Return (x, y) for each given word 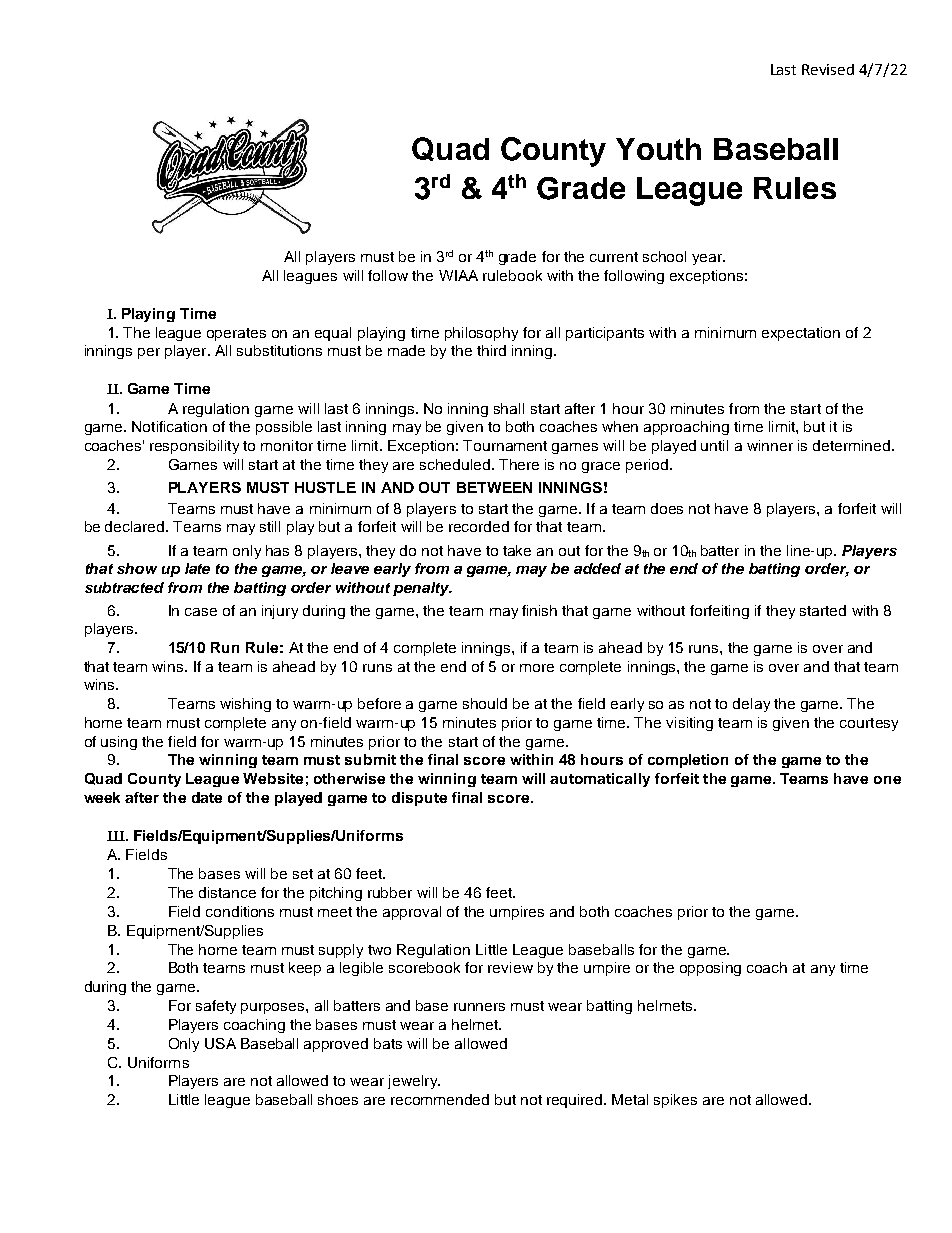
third (491, 350)
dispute (419, 799)
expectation (801, 334)
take (517, 550)
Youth (658, 149)
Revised (828, 69)
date (207, 797)
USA (220, 1043)
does (667, 508)
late (197, 568)
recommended (440, 1099)
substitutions (279, 350)
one (887, 780)
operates (236, 334)
